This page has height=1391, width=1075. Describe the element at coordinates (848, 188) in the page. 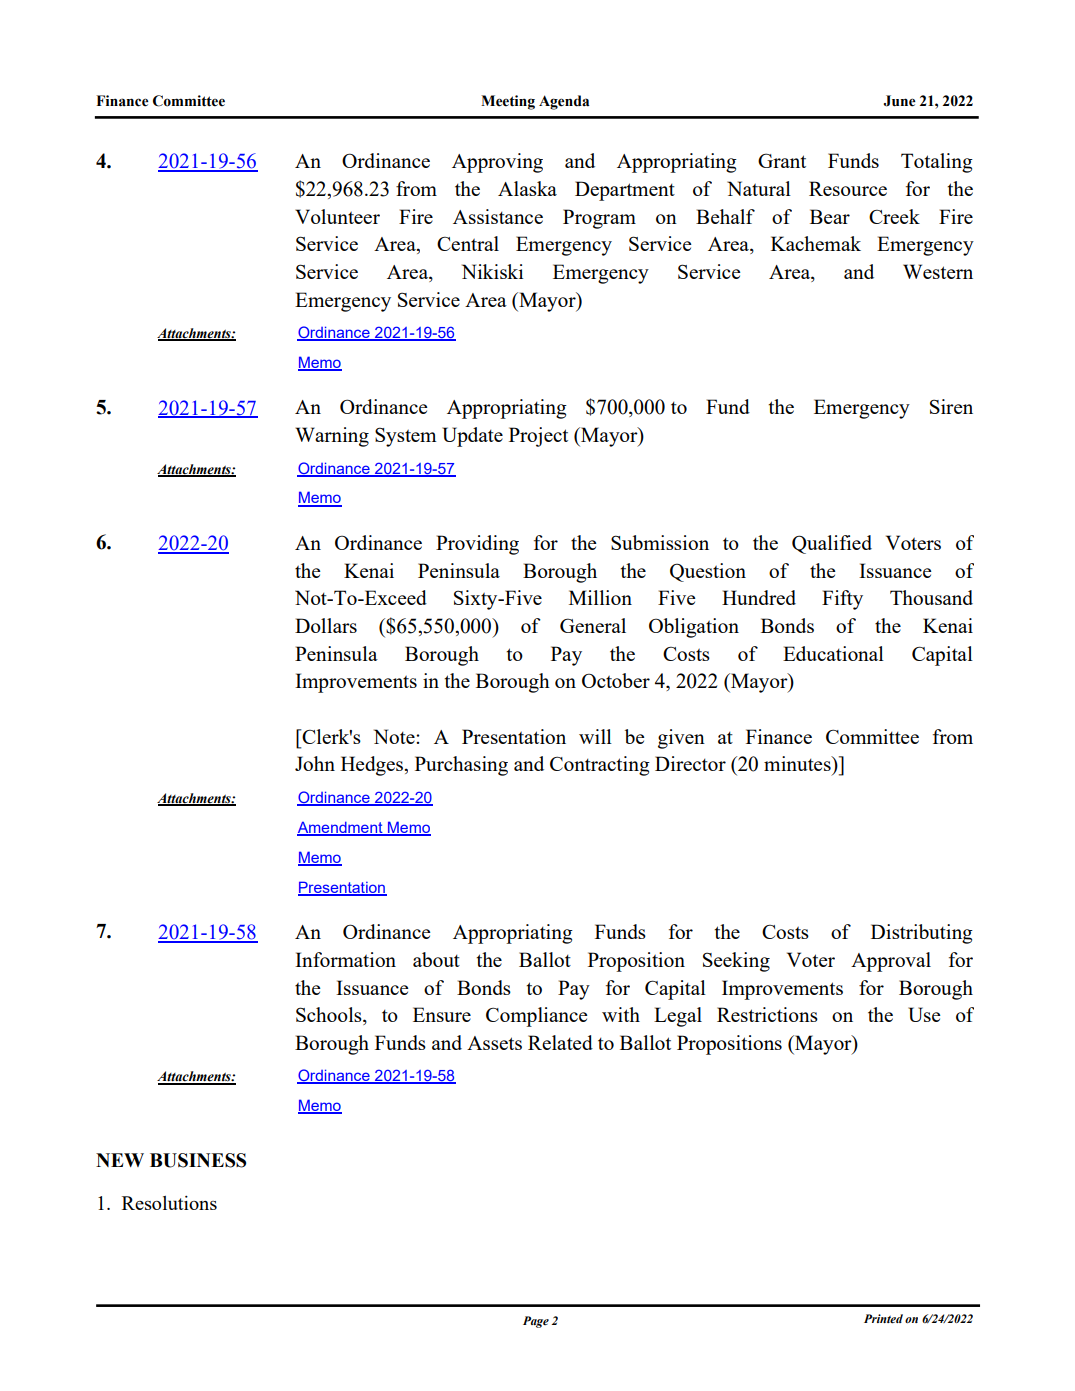

I see `Resource` at that location.
